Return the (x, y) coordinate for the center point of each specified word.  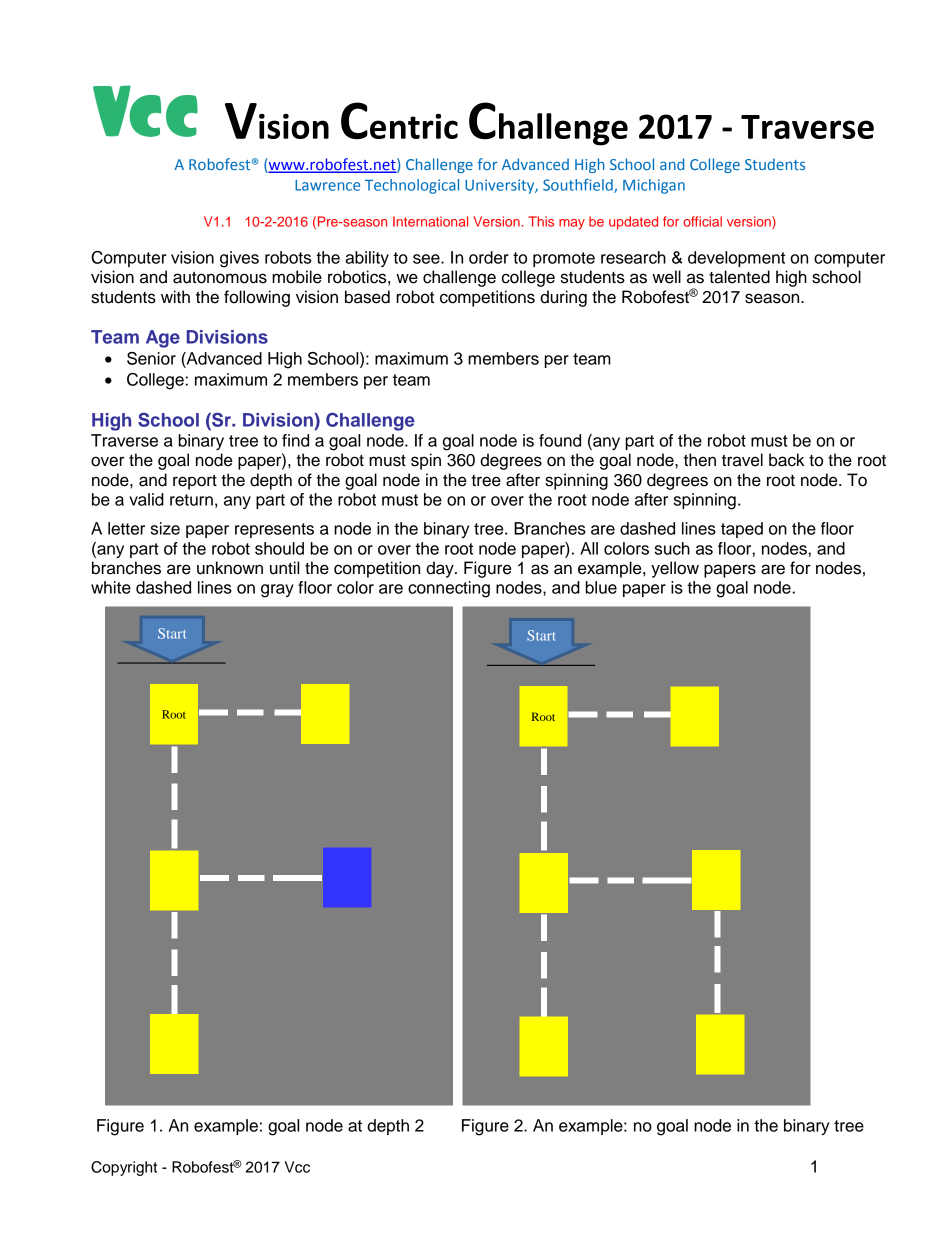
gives (239, 259)
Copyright (124, 1168)
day (441, 569)
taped (742, 530)
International (430, 221)
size (165, 528)
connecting (449, 589)
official (702, 221)
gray (277, 591)
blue (601, 587)
